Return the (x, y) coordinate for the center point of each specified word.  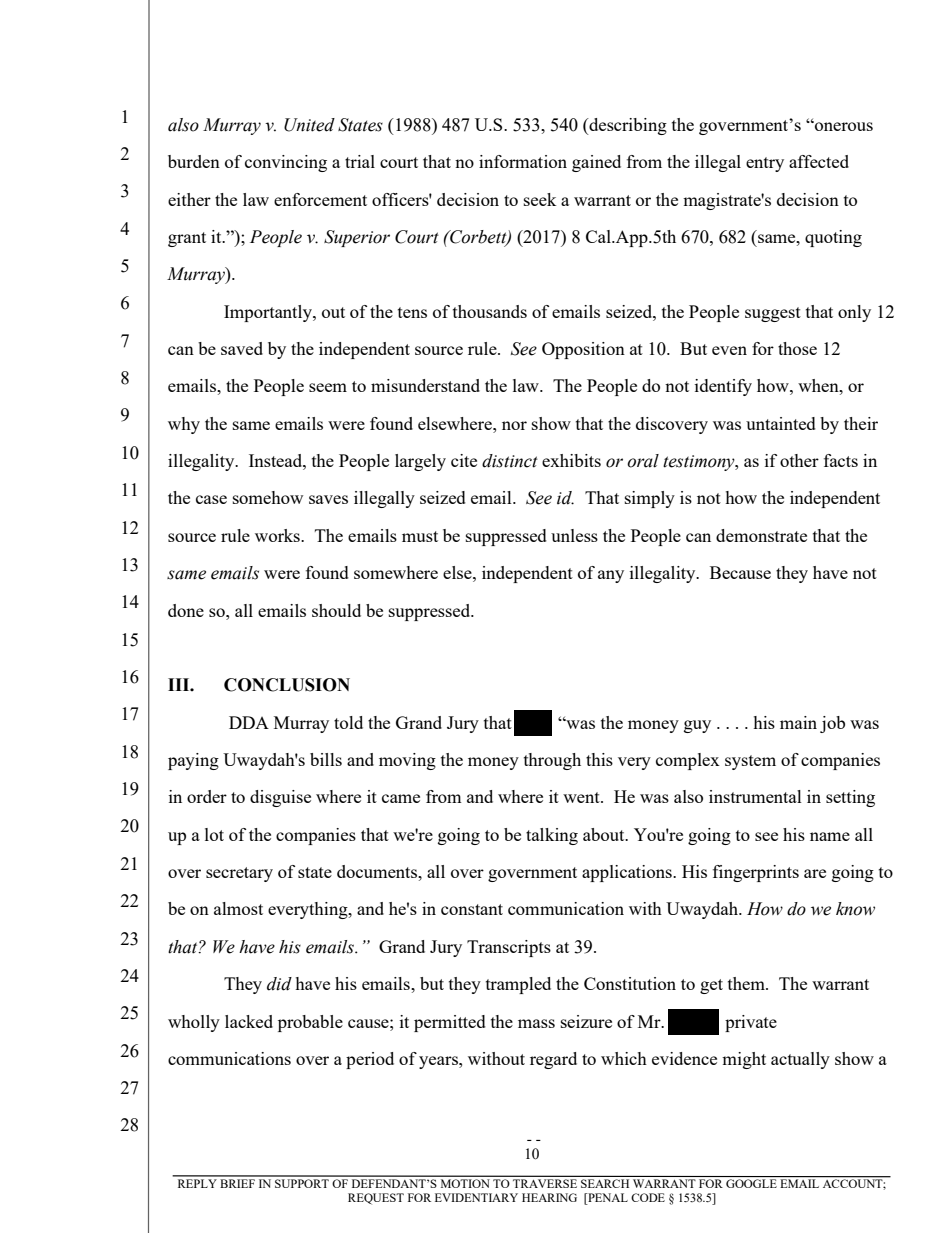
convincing (286, 163)
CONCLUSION (287, 685)
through (552, 761)
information (523, 161)
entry (765, 164)
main (798, 722)
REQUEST (376, 1199)
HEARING (549, 1197)
